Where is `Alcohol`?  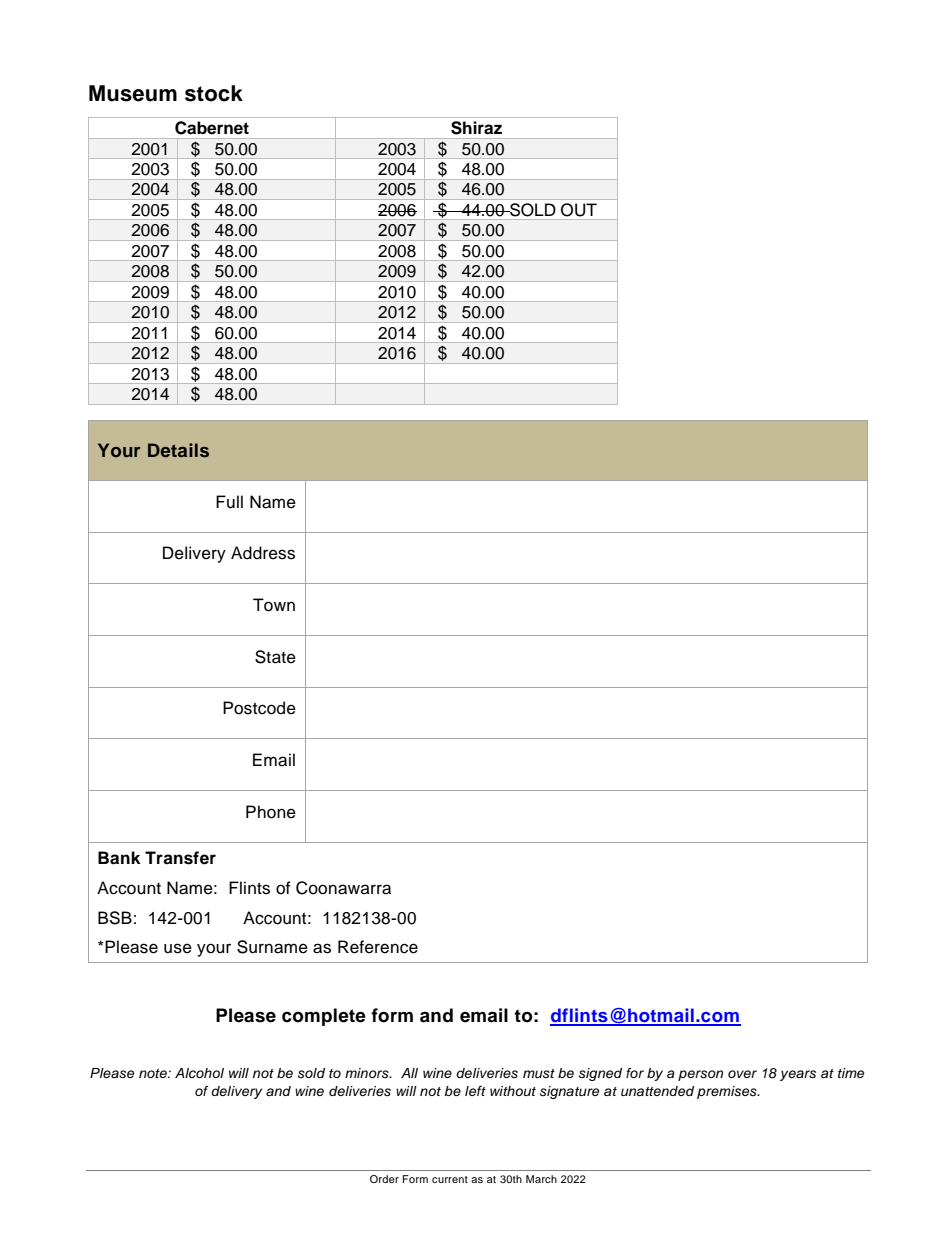 Alcohol is located at coordinates (199, 1073).
